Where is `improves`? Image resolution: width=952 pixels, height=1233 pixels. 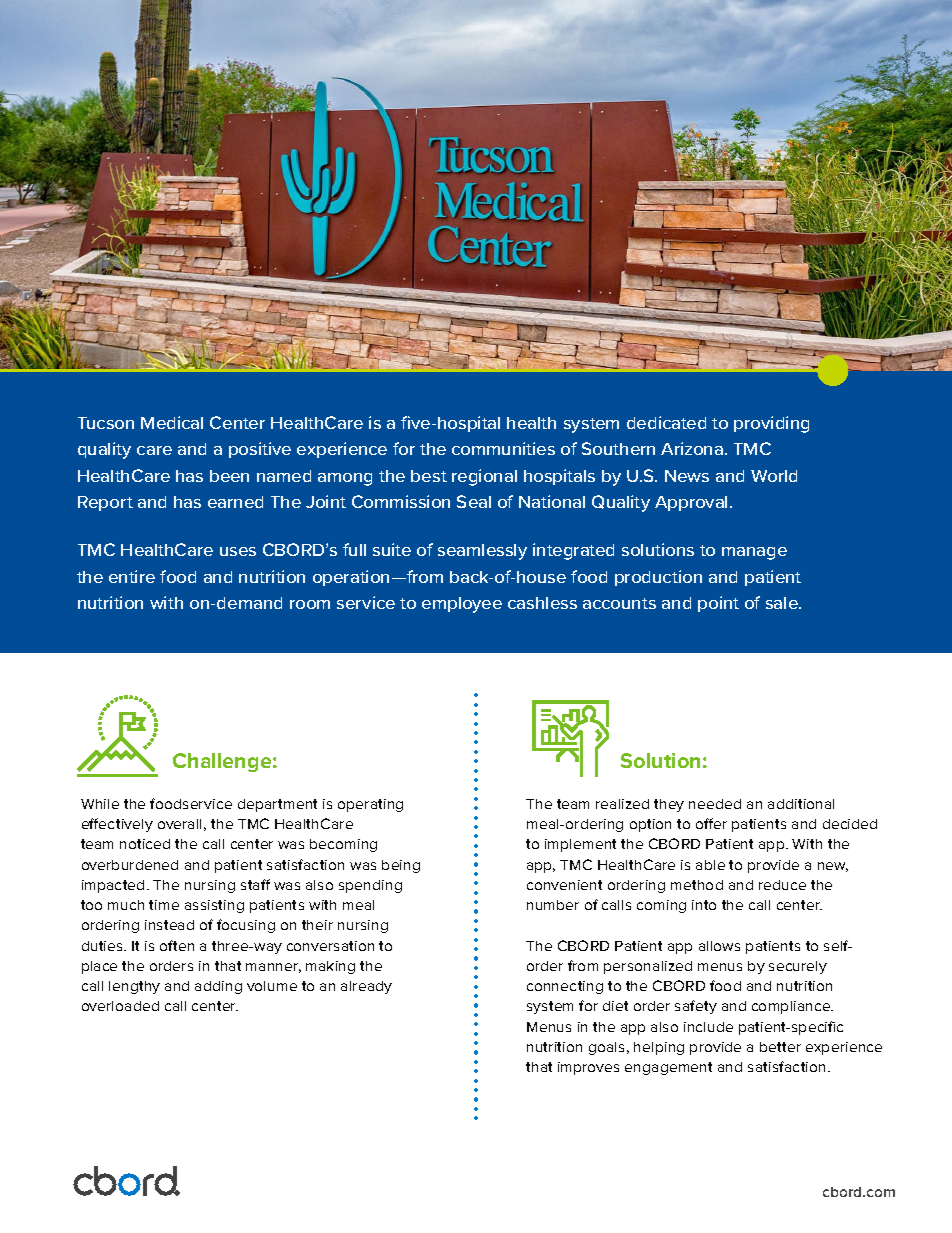
improves is located at coordinates (588, 1068).
